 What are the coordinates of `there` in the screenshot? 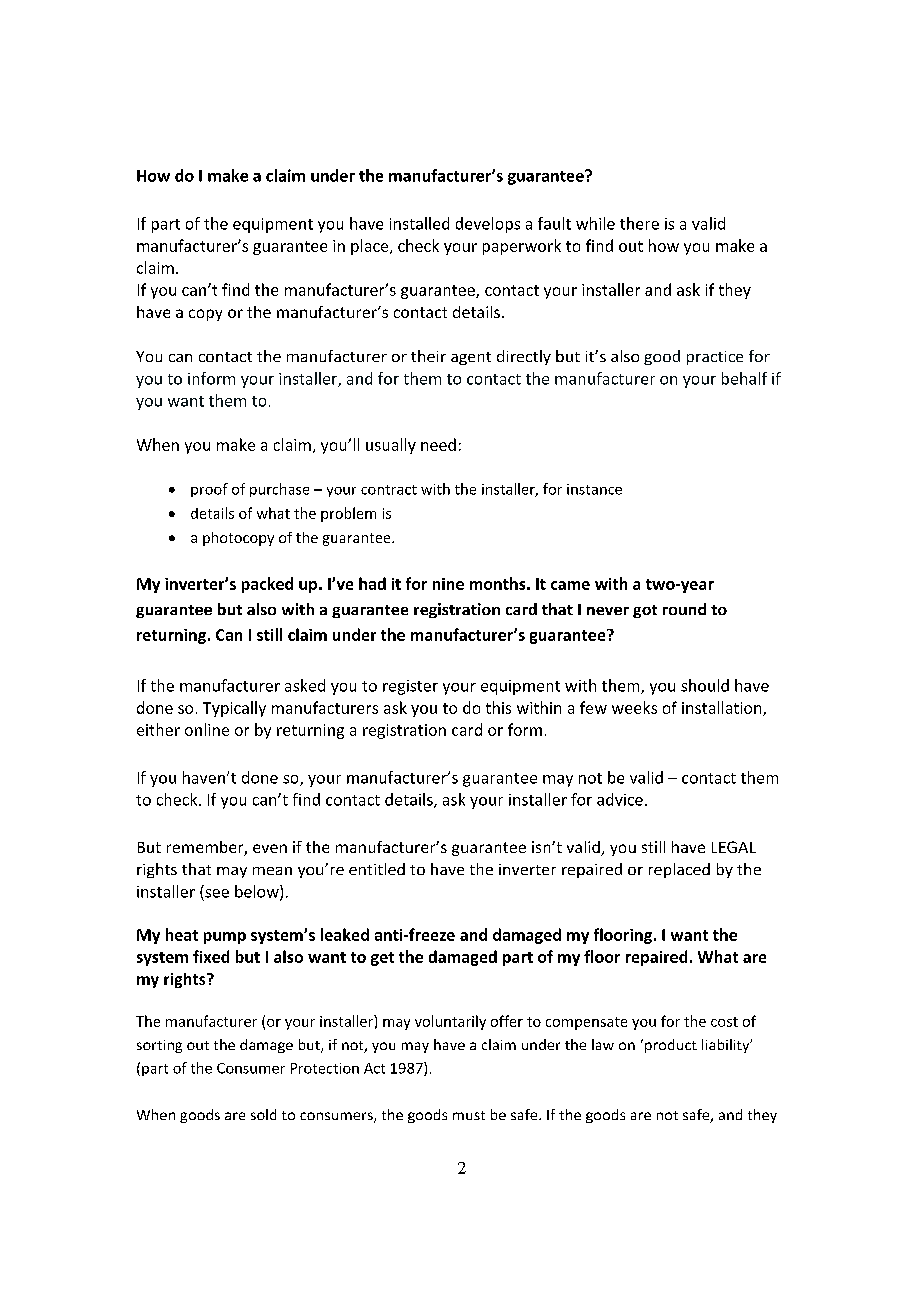 It's located at (639, 223).
